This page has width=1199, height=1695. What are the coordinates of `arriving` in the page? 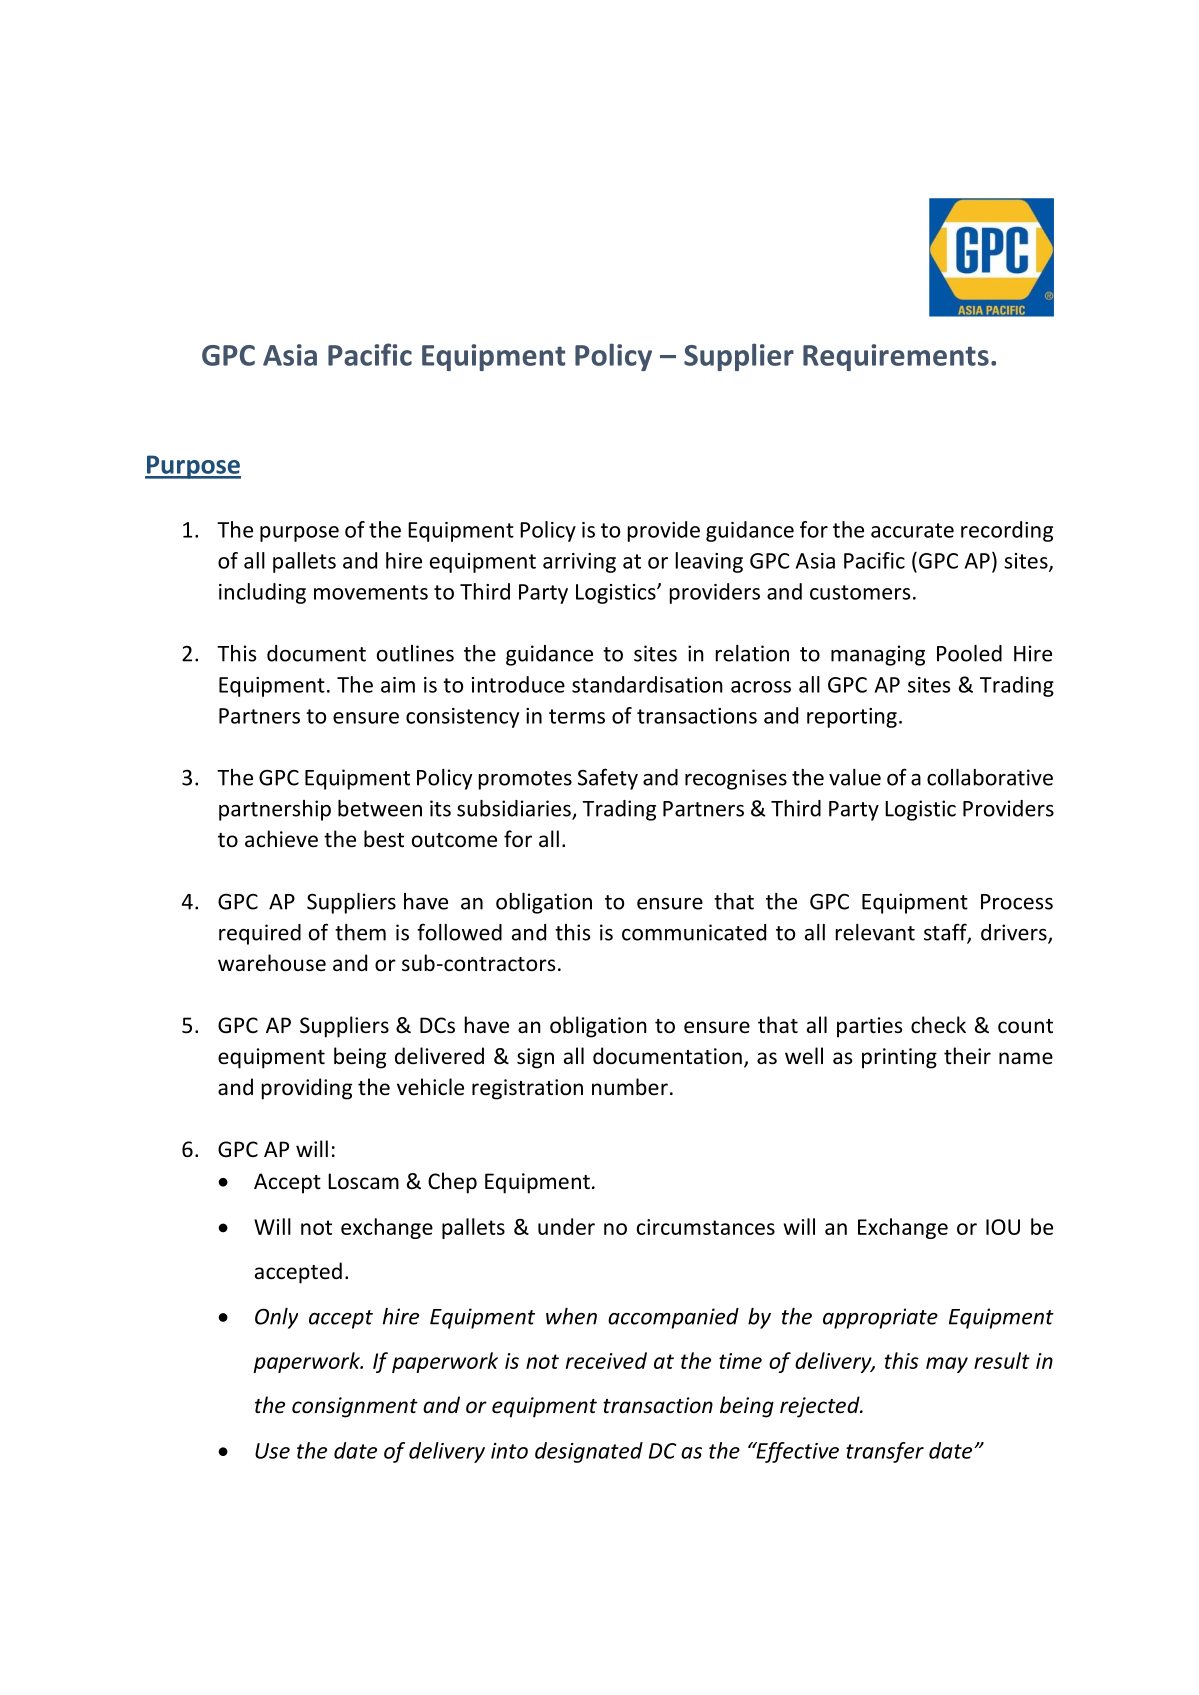 It's located at (579, 563).
